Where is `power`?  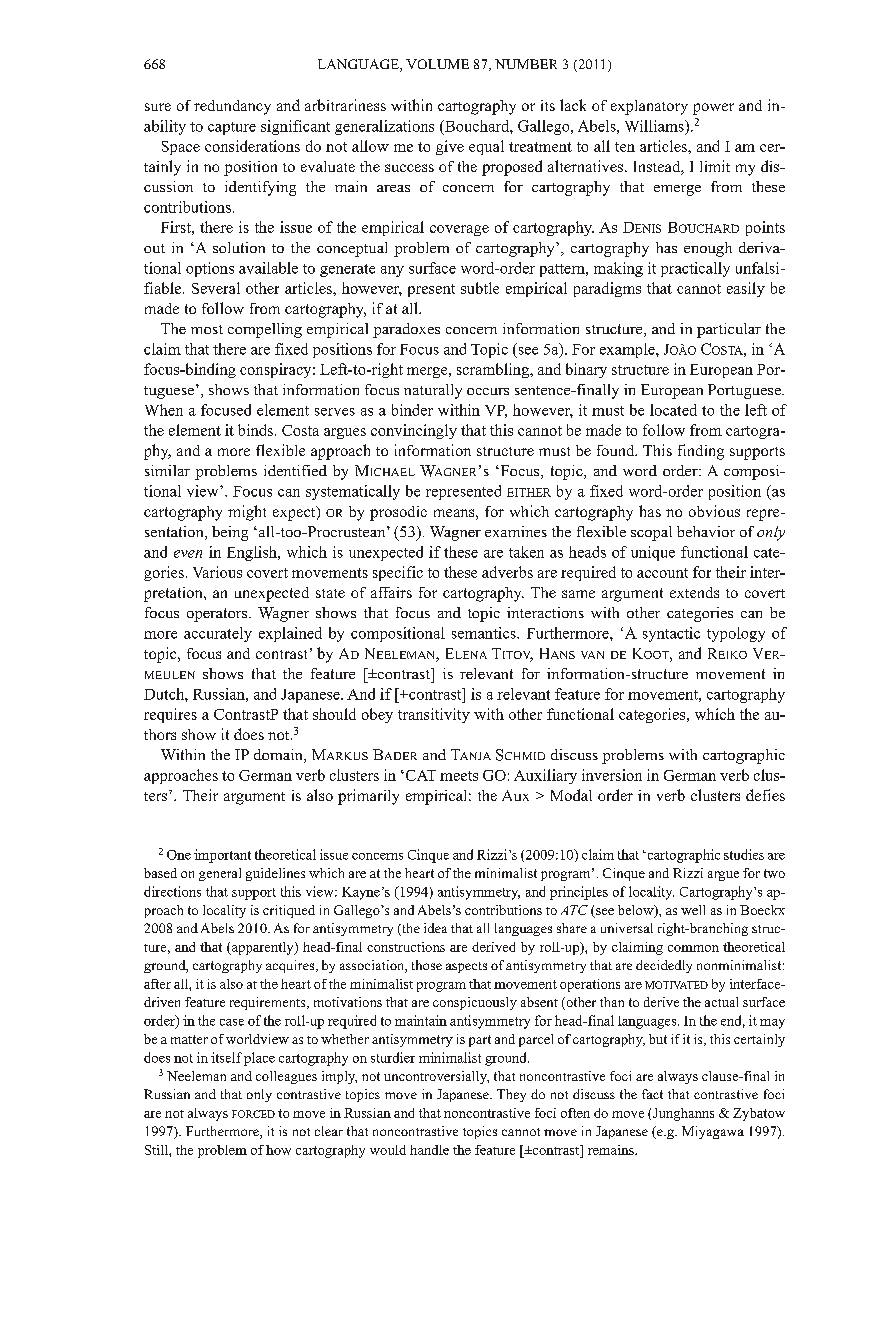
power is located at coordinates (713, 109).
